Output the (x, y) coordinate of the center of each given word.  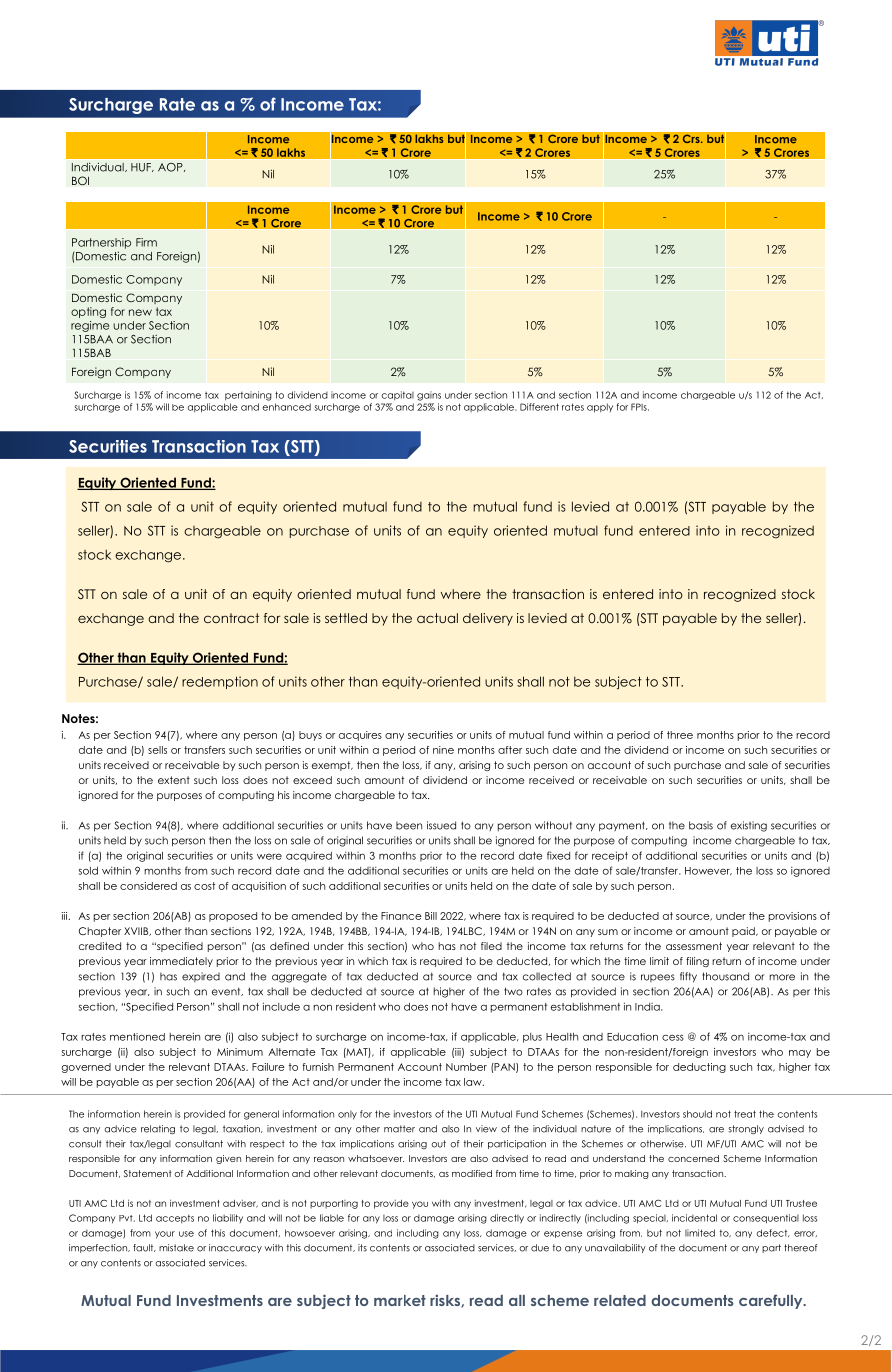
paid (744, 932)
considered (148, 886)
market (400, 1300)
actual (437, 618)
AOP (171, 167)
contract (231, 618)
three (680, 735)
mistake (176, 1248)
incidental (694, 1218)
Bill (431, 916)
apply (600, 408)
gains (429, 396)
